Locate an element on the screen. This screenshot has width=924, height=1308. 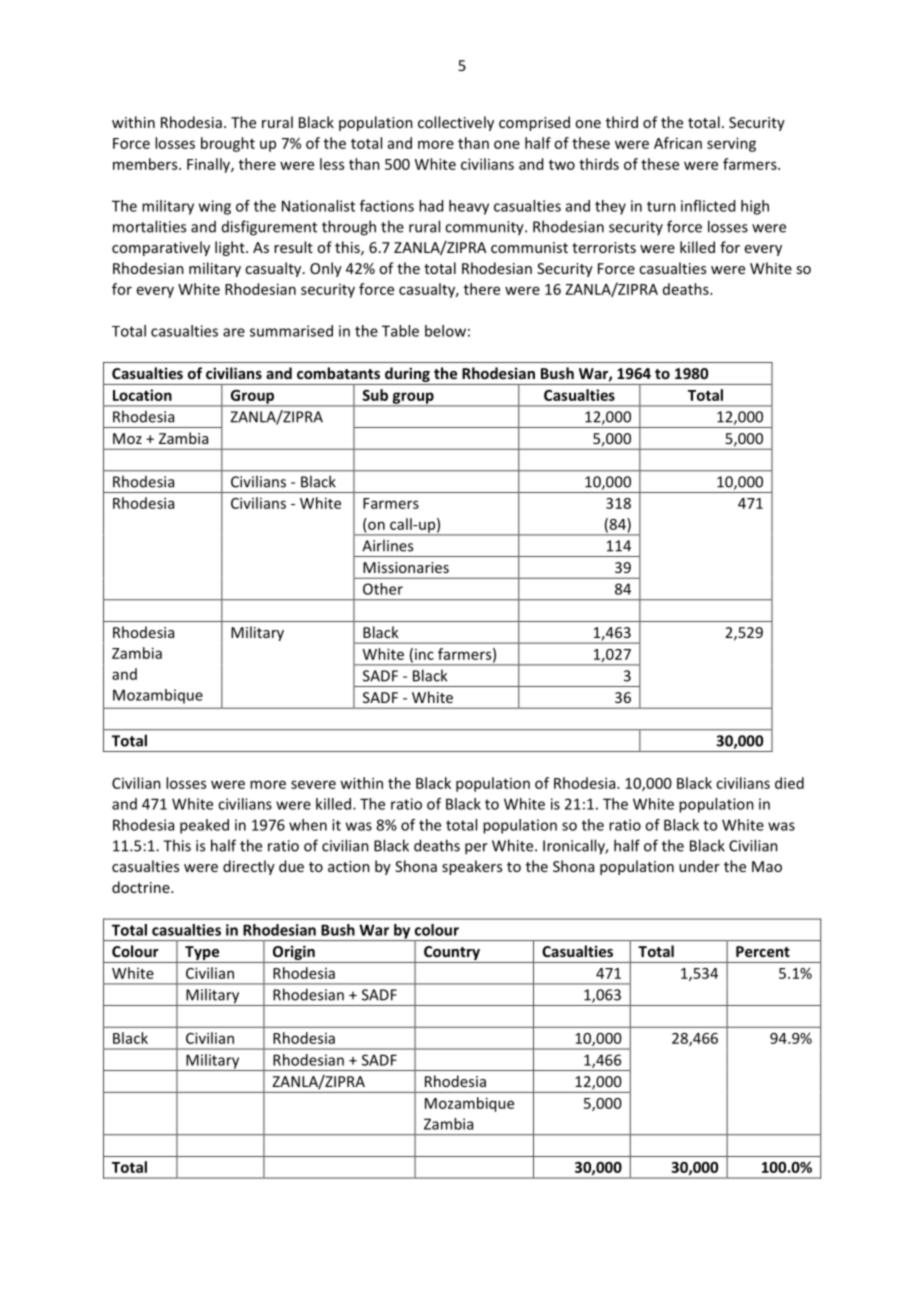
collectively is located at coordinates (456, 123).
